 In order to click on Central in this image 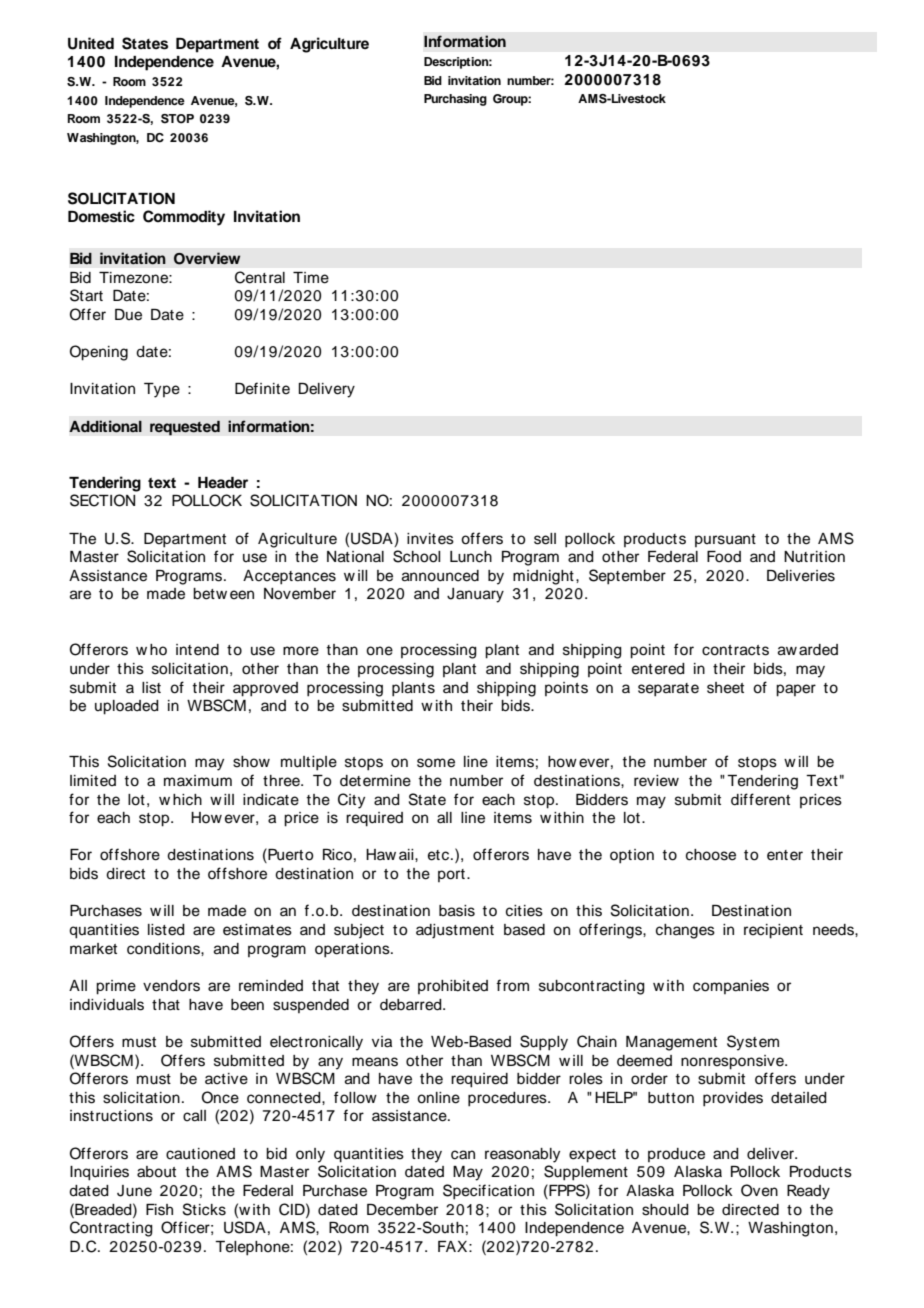, I will do `click(260, 277)`.
